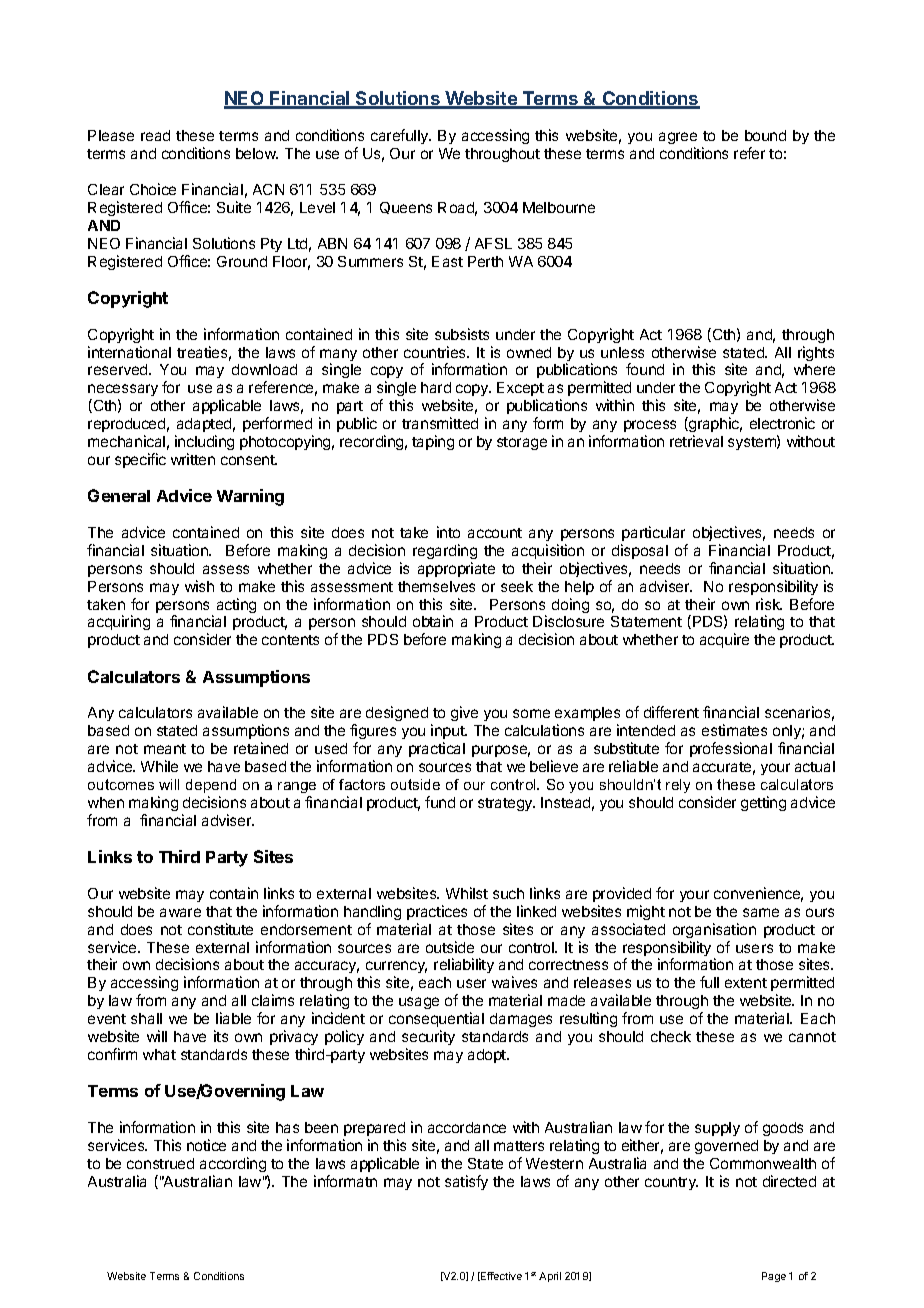 The height and width of the screenshot is (1308, 924). Describe the element at coordinates (165, 749) in the screenshot. I see `meant` at that location.
